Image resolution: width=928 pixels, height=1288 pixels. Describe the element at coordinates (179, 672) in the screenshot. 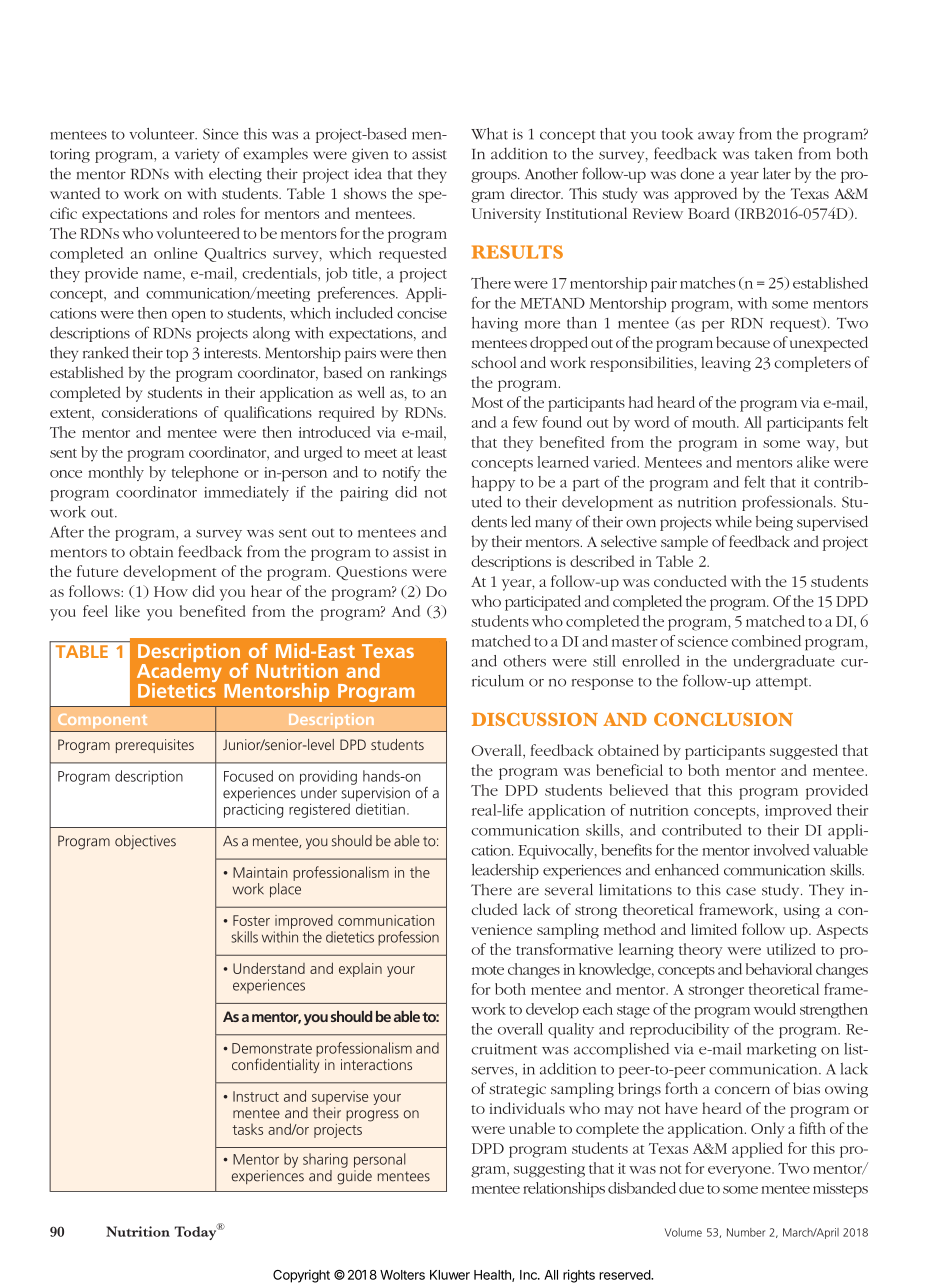

I see `Academy` at that location.
